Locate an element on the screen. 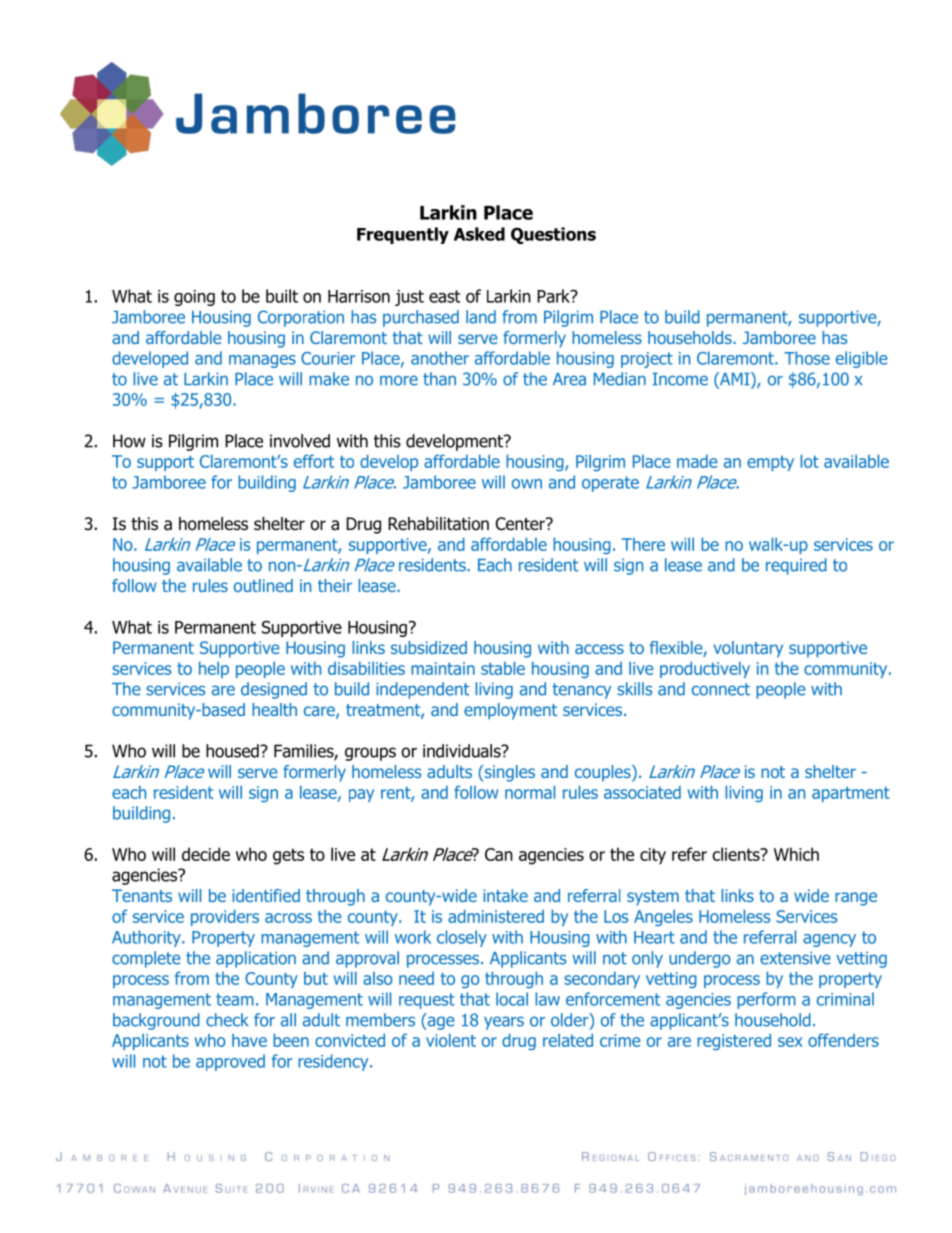 The height and width of the screenshot is (1233, 952). help is located at coordinates (214, 669).
